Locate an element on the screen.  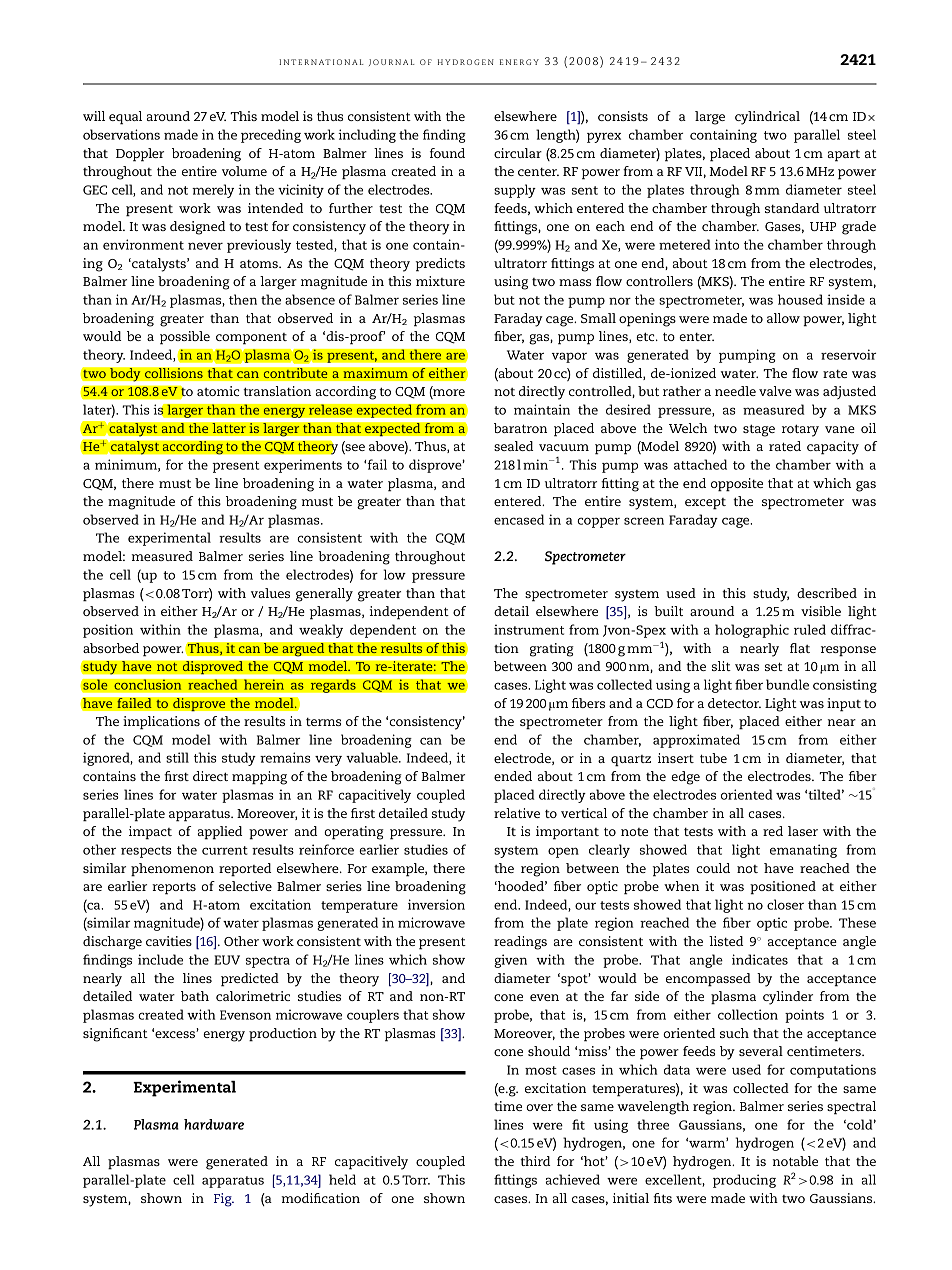
set is located at coordinates (774, 666).
